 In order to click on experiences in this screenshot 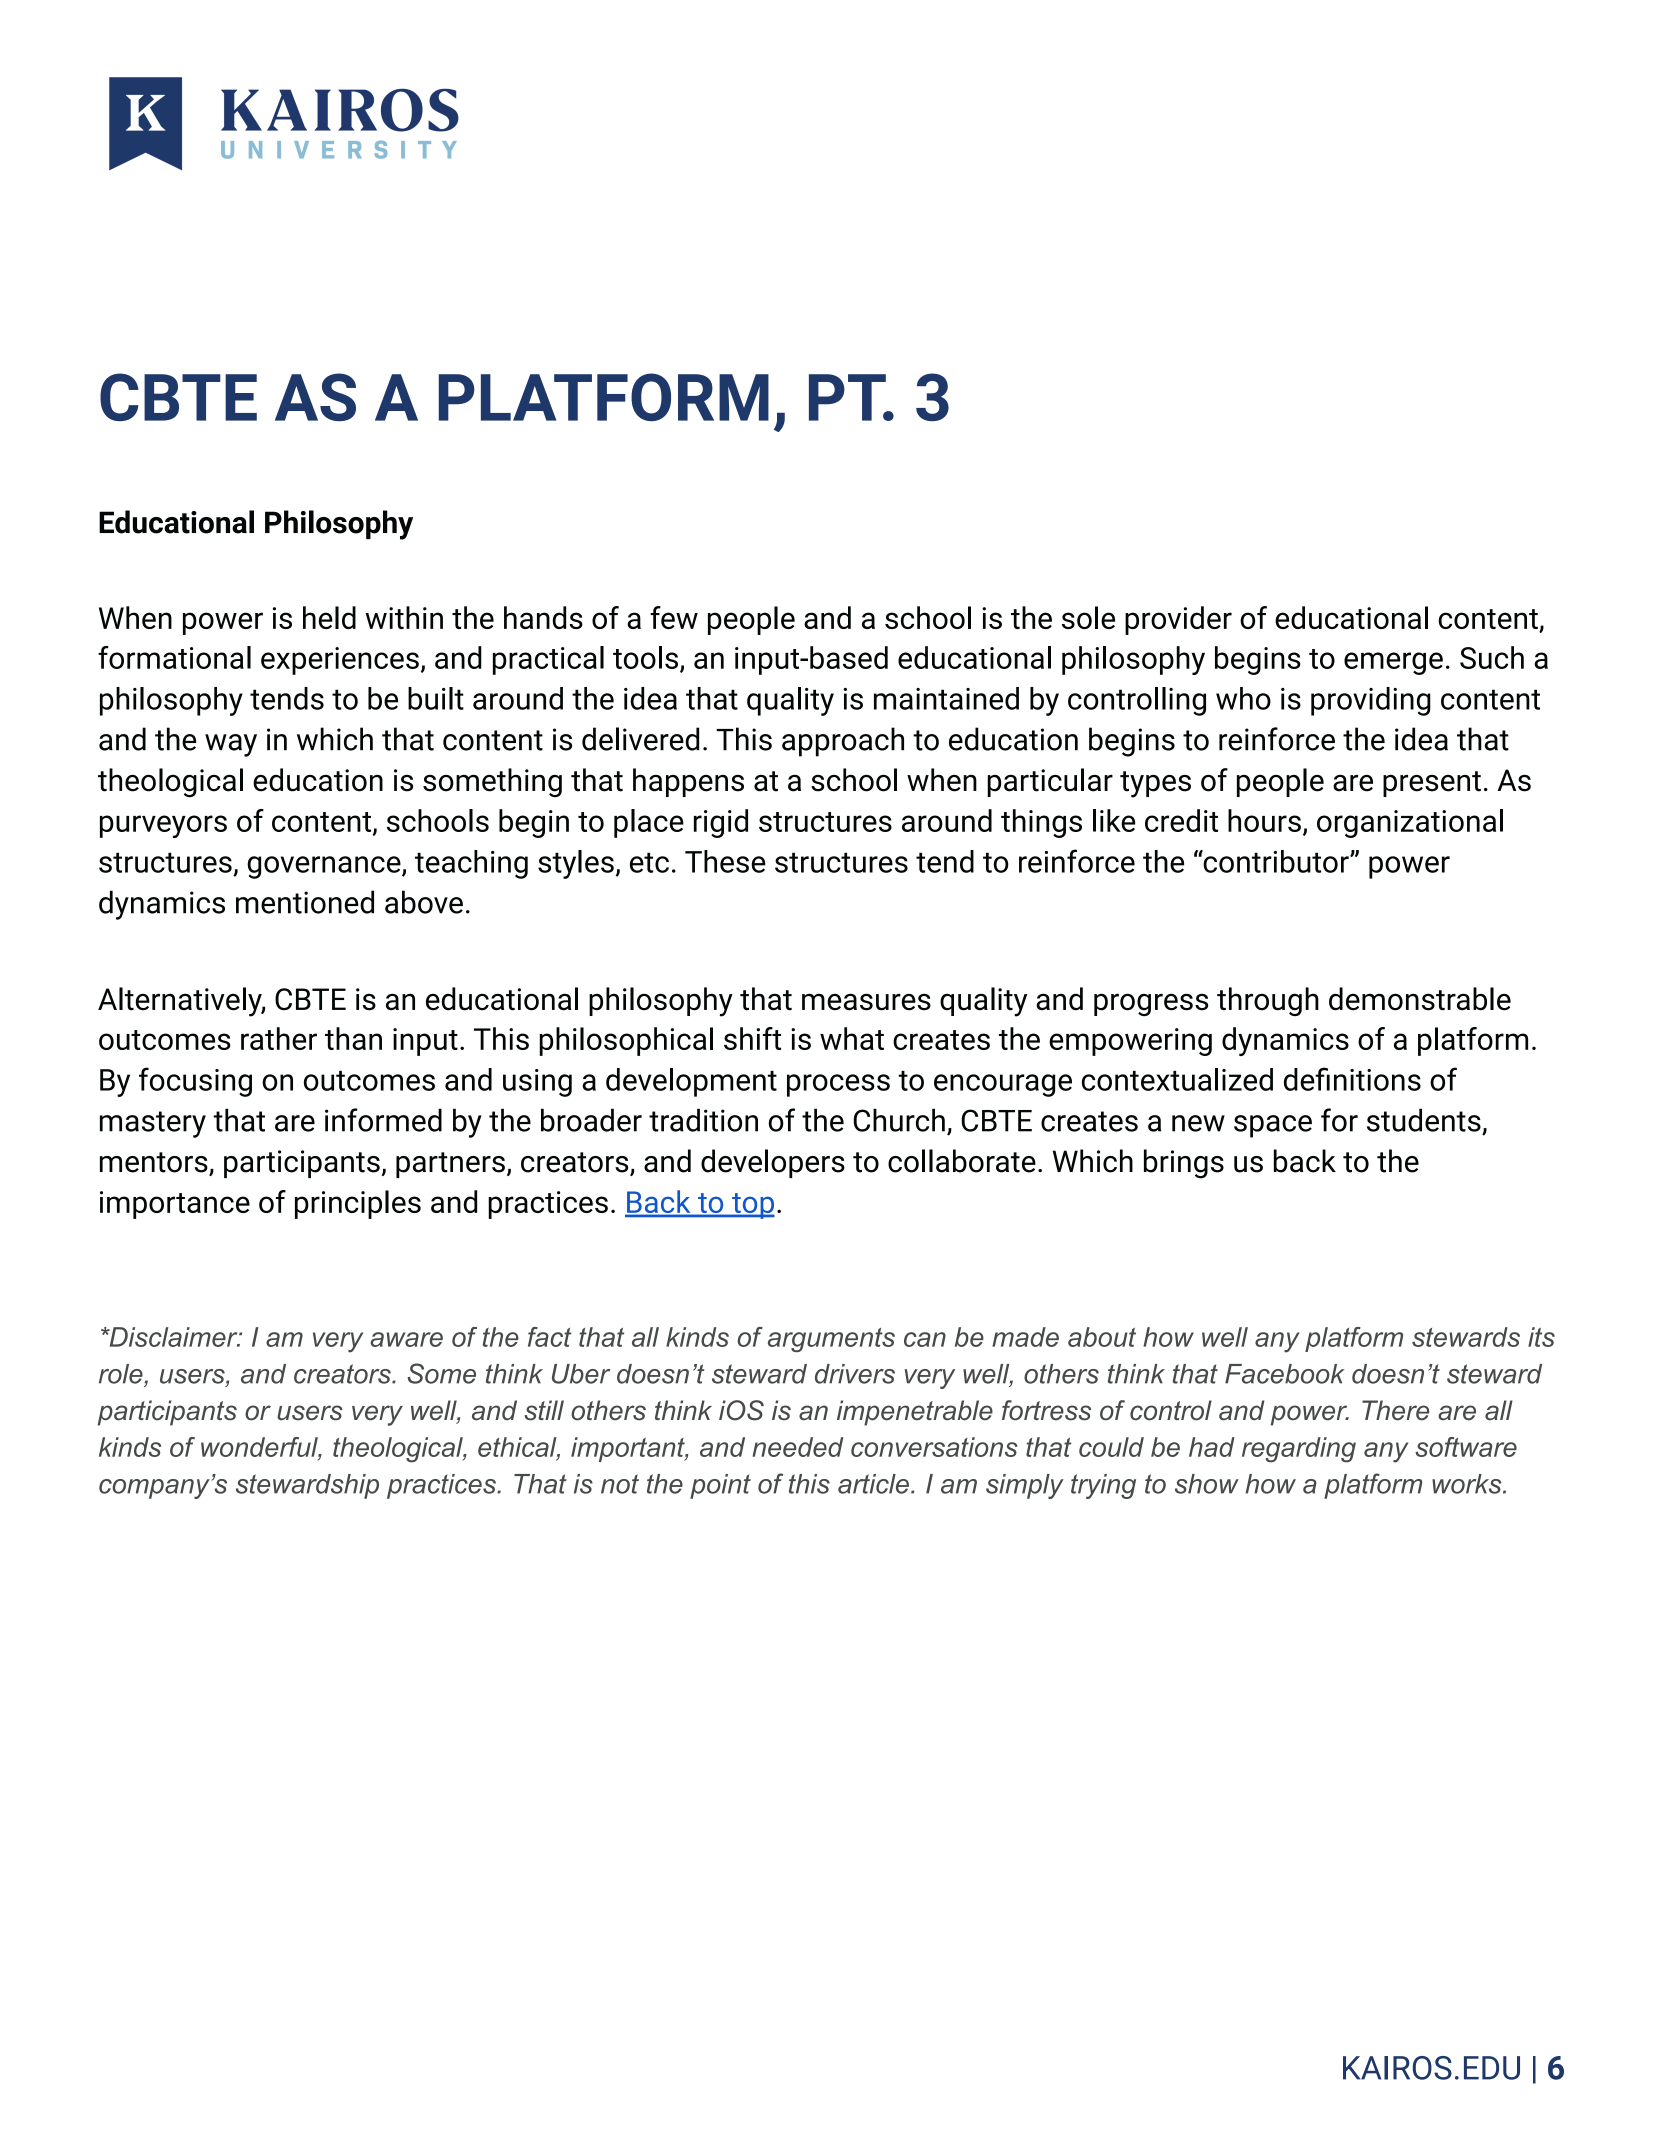, I will do `click(340, 661)`.
